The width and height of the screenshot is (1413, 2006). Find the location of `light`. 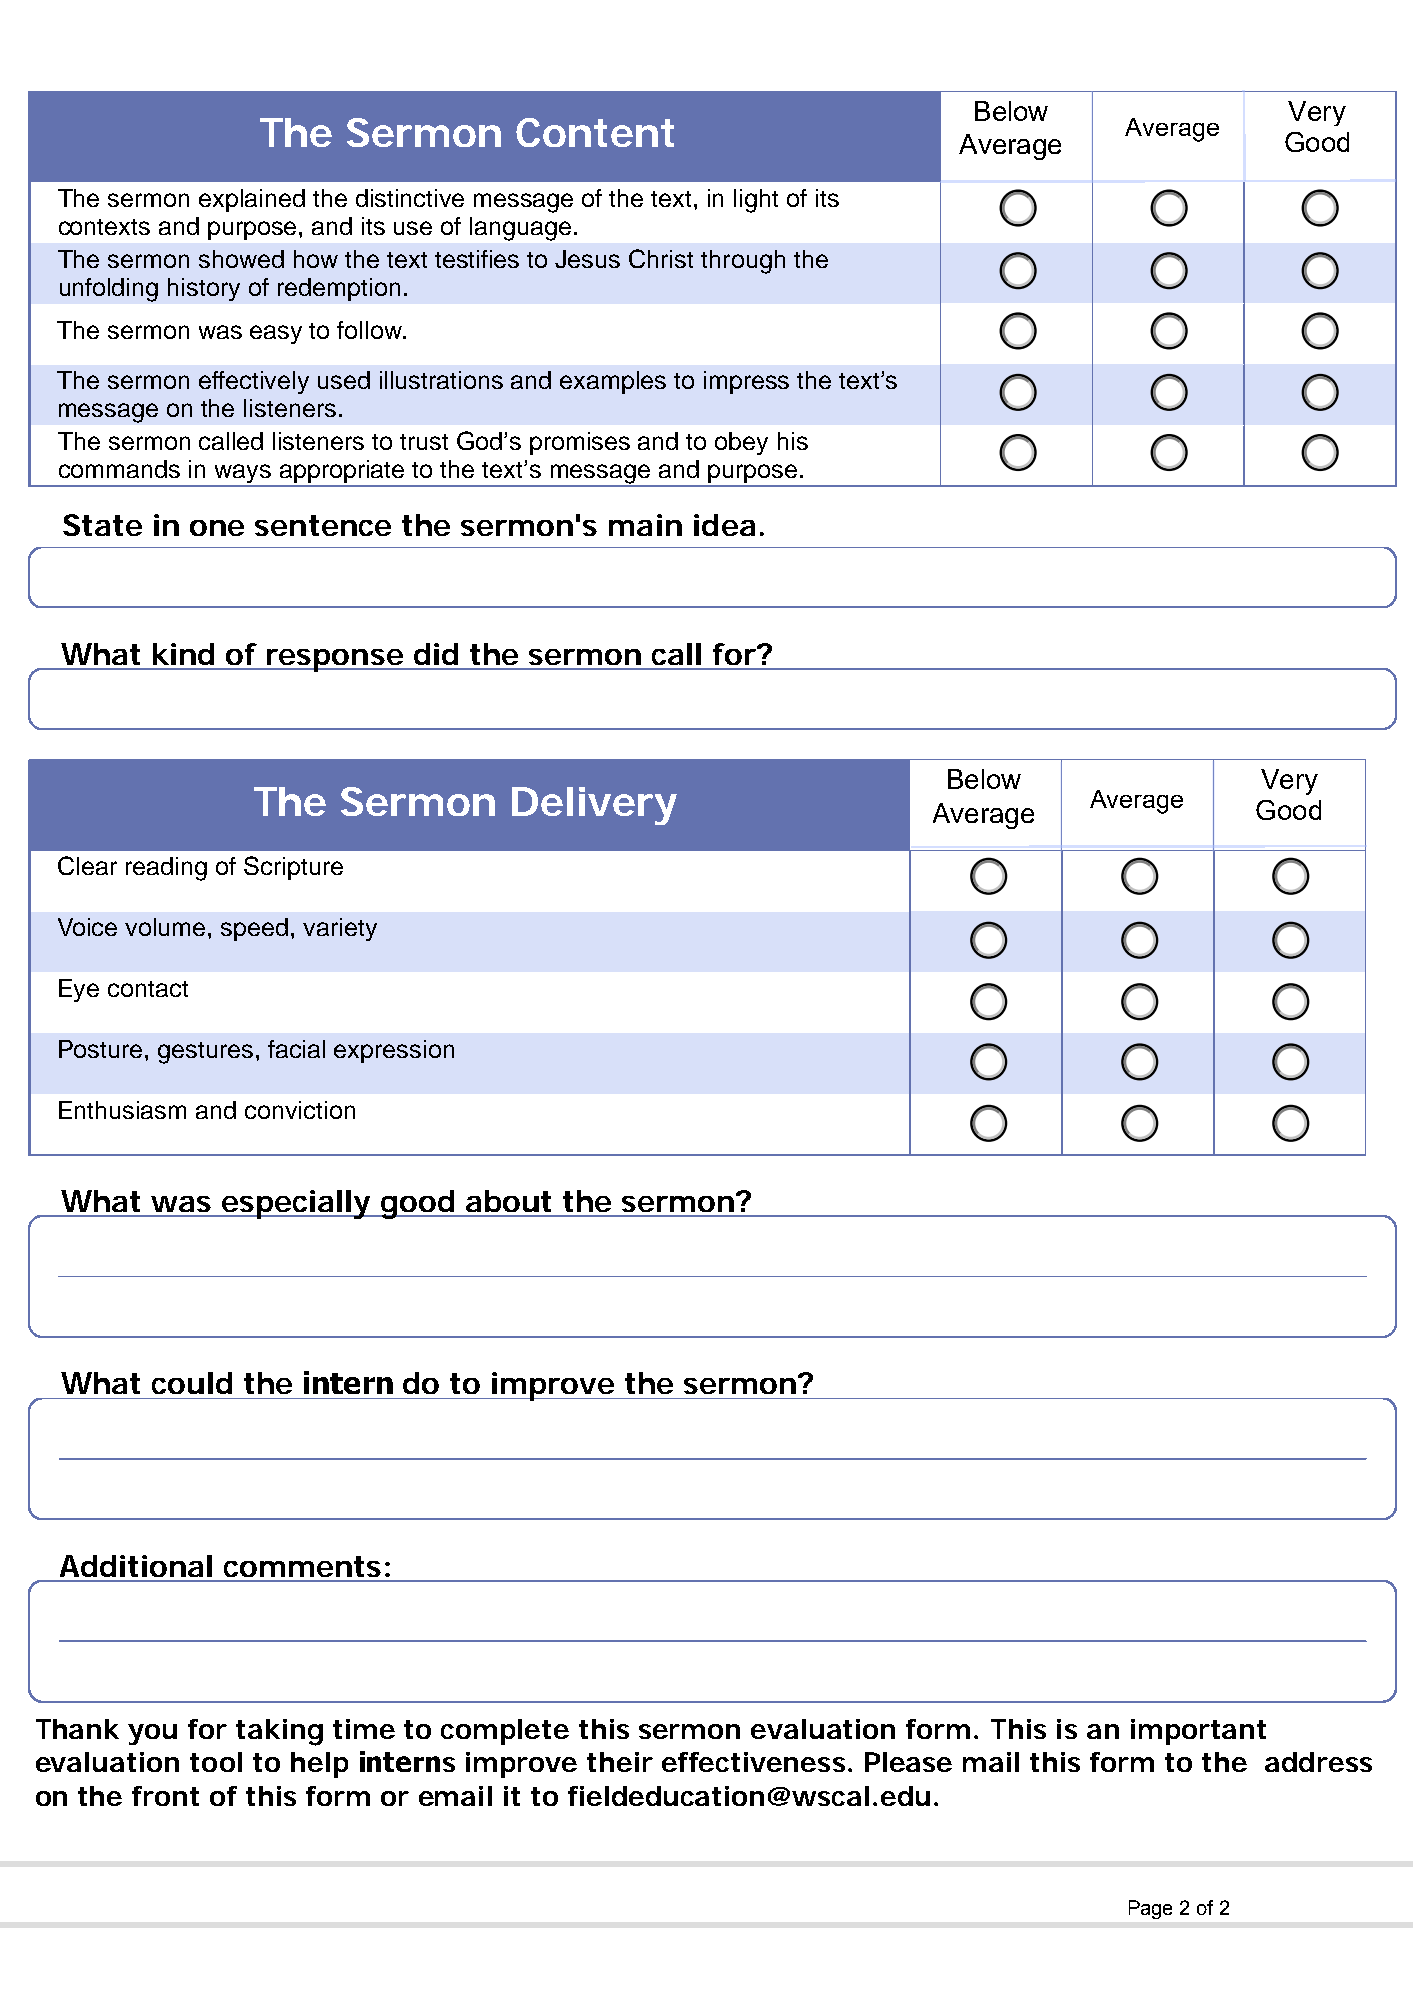

light is located at coordinates (756, 201).
